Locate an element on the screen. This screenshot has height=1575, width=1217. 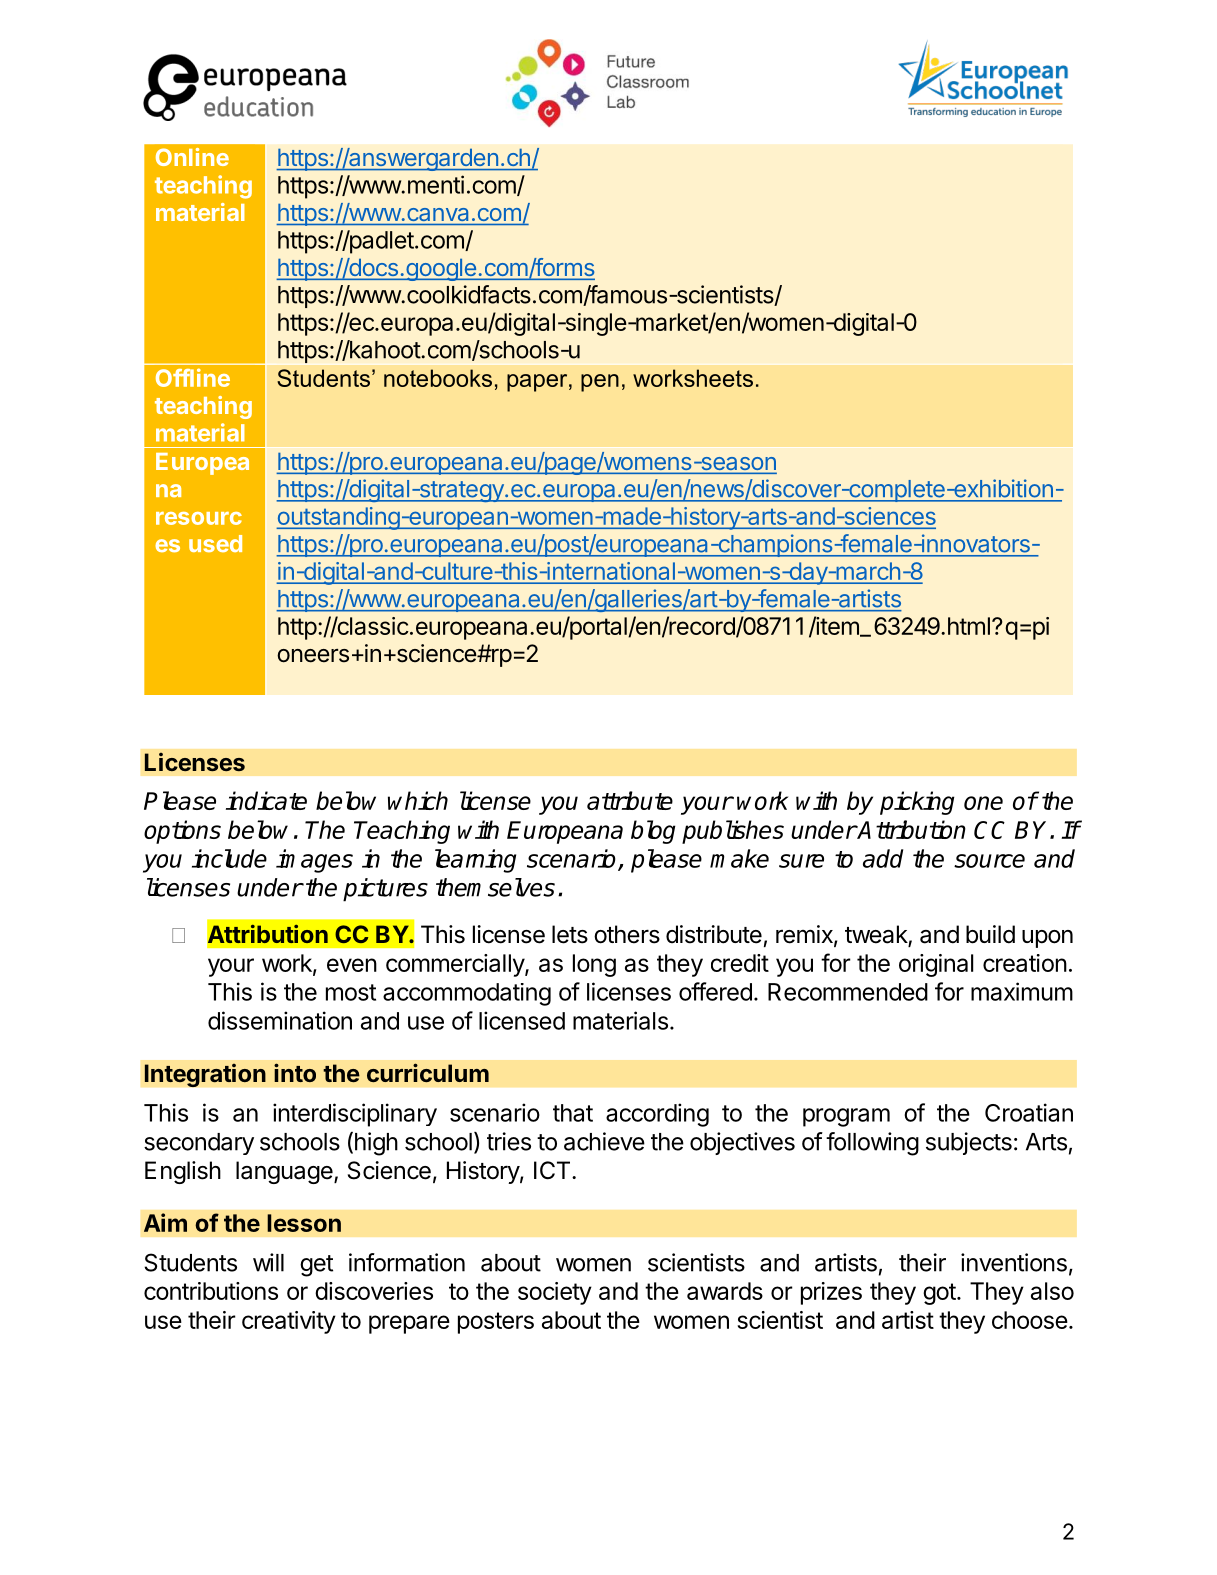
pen is located at coordinates (600, 383).
